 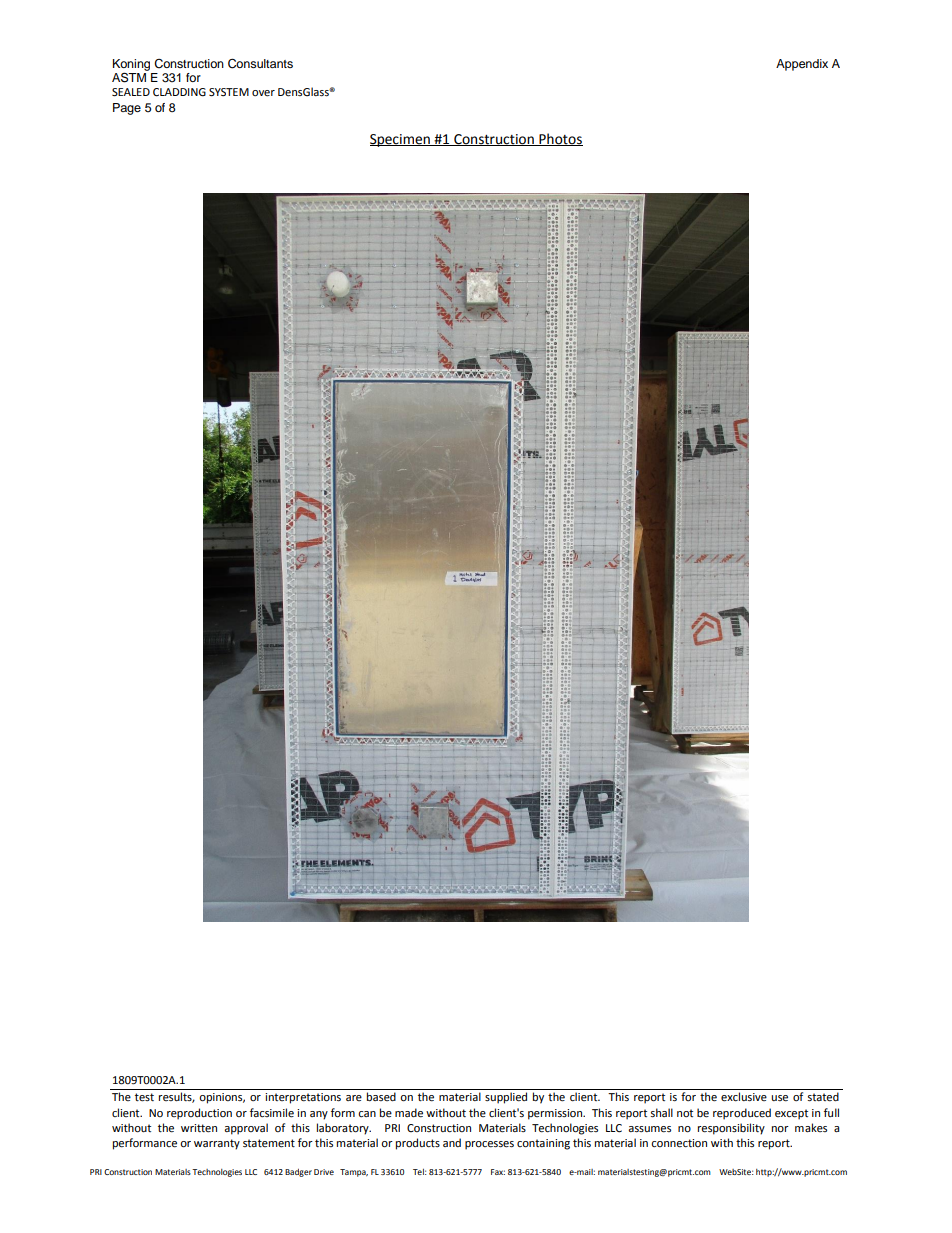 What do you see at coordinates (263, 93) in the screenshot?
I see `over` at bounding box center [263, 93].
